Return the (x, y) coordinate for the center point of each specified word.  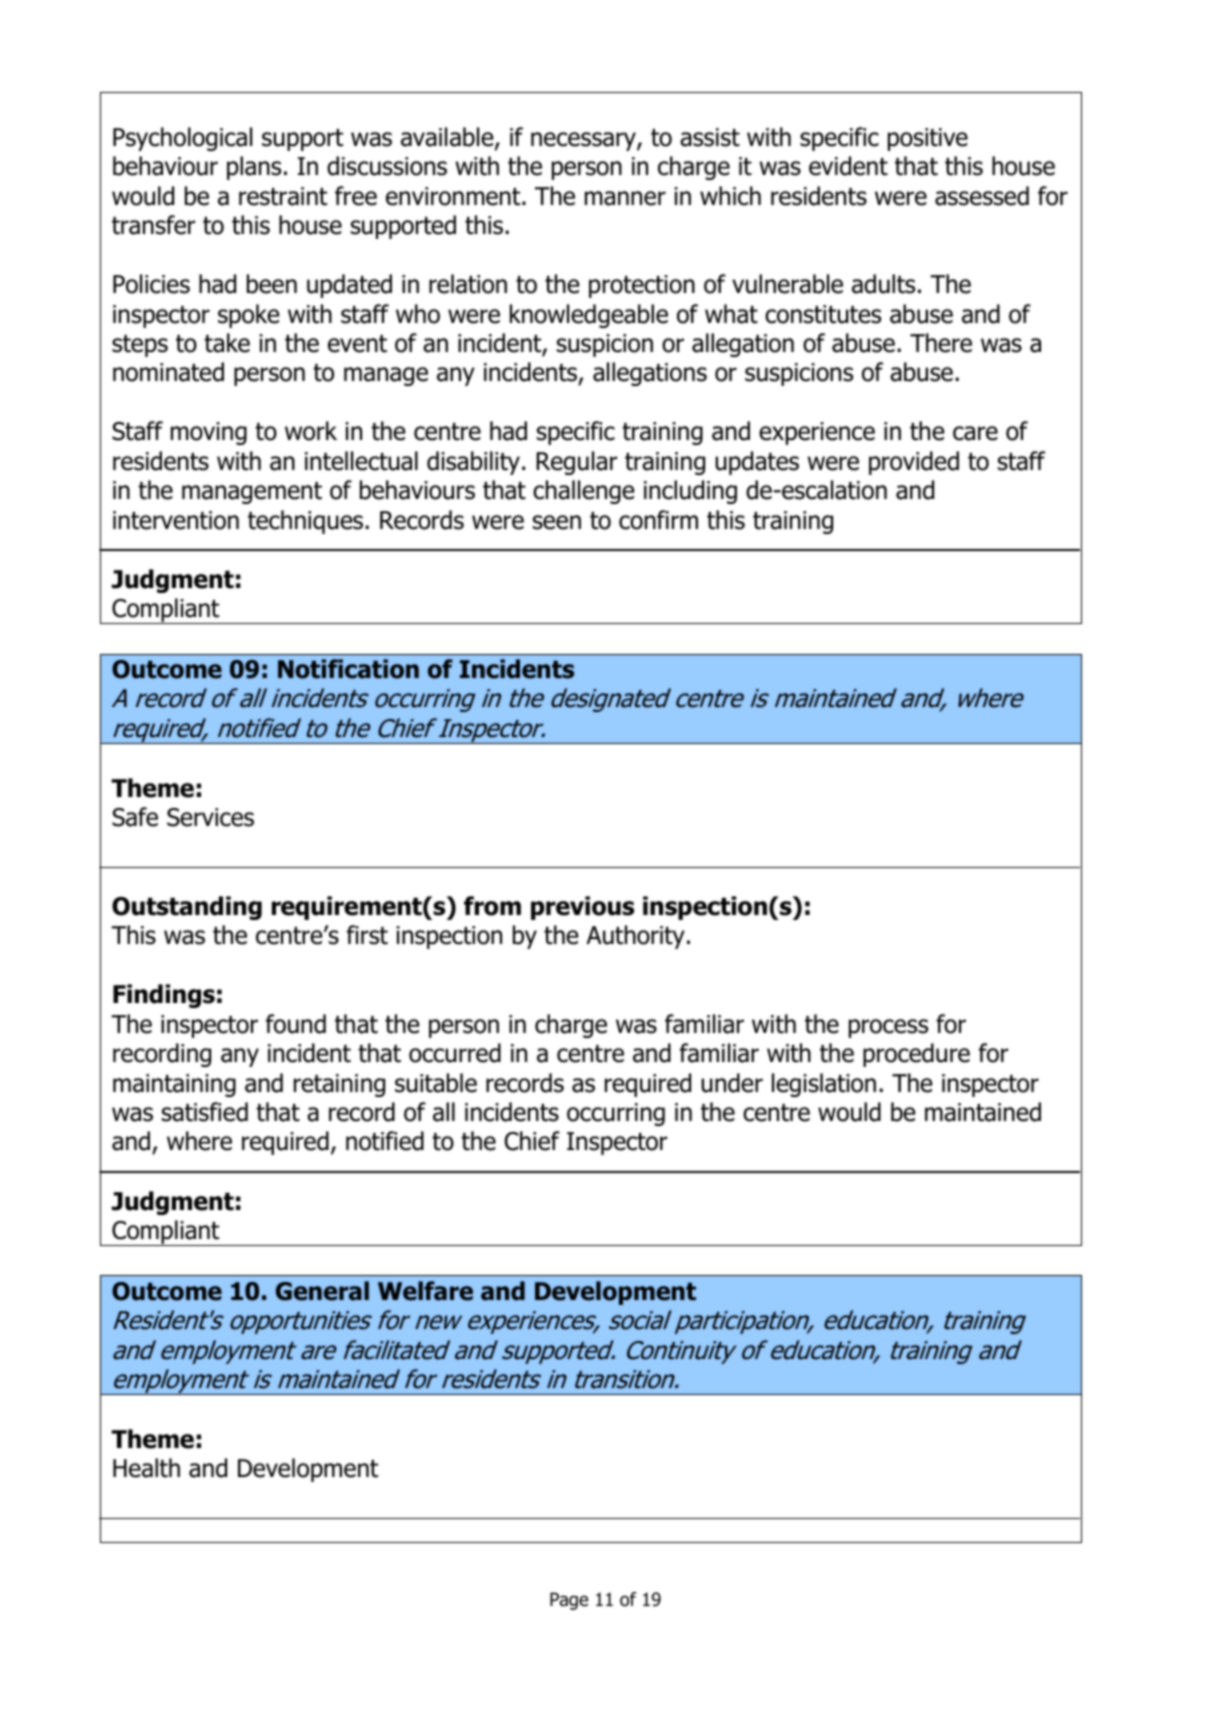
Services (210, 817)
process (888, 1028)
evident (848, 166)
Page (569, 1601)
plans (254, 168)
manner (625, 198)
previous (582, 908)
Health (146, 1468)
